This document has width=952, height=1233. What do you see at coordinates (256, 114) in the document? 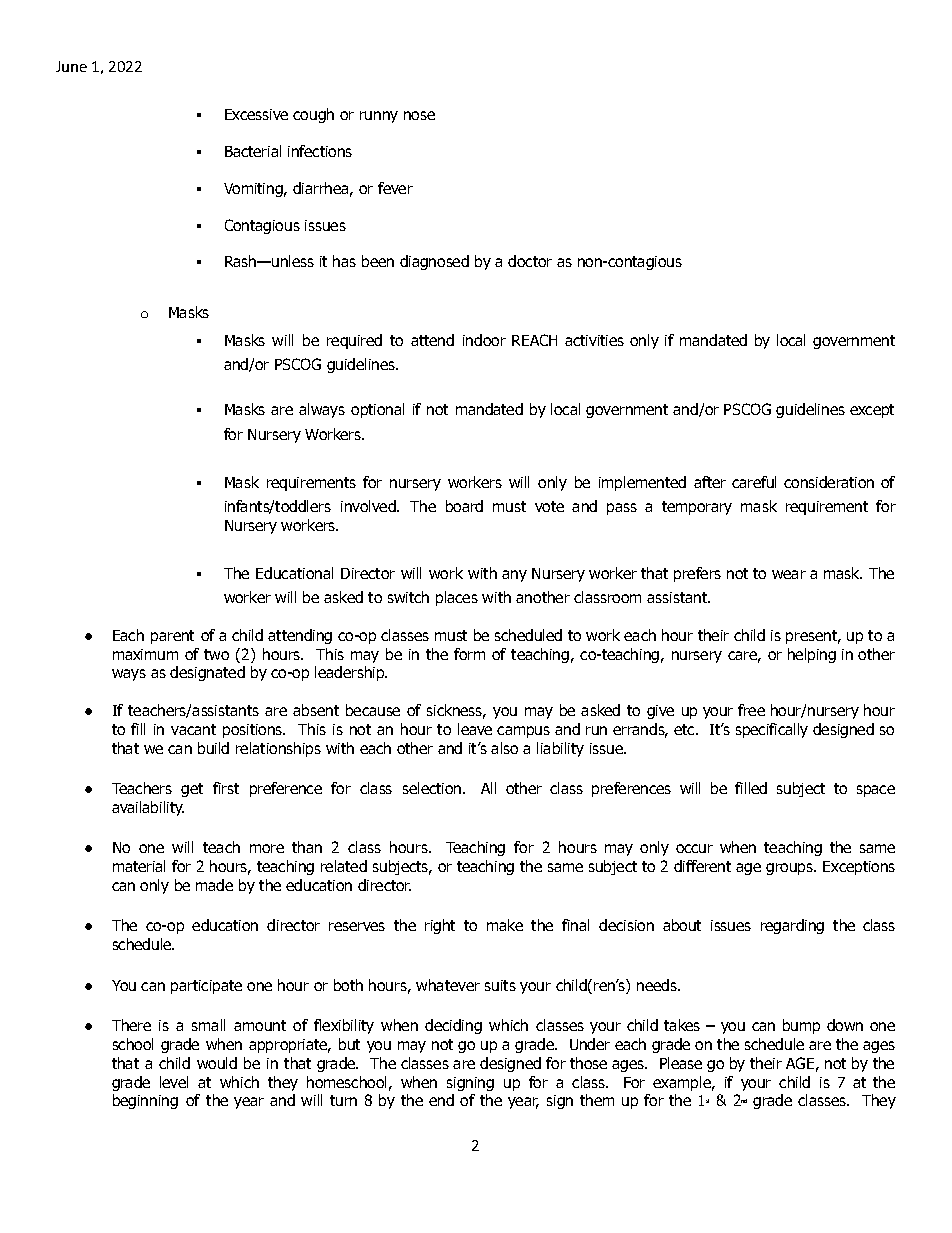
I see `Excessive` at bounding box center [256, 114].
